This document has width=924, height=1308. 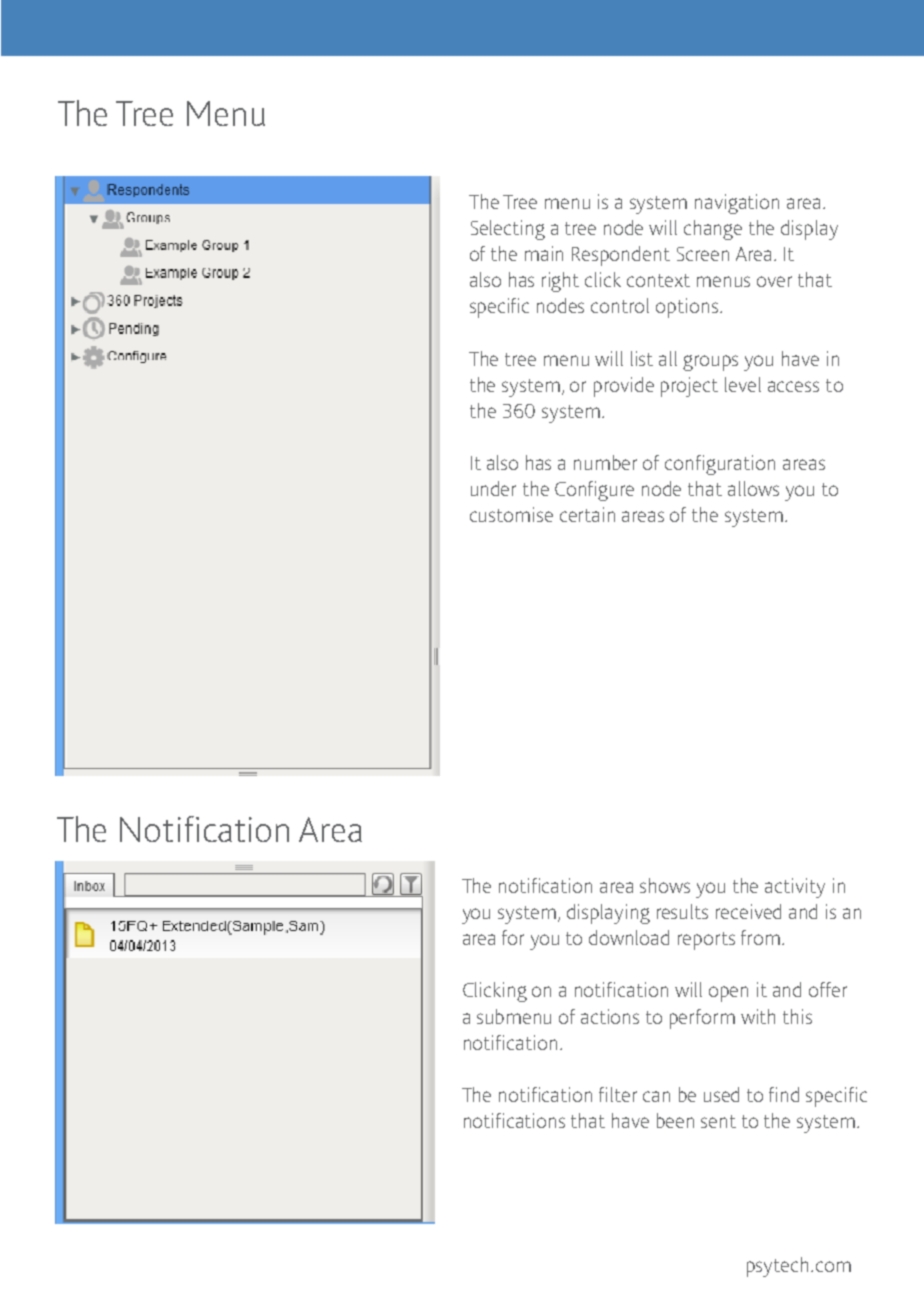 I want to click on context, so click(x=658, y=280).
